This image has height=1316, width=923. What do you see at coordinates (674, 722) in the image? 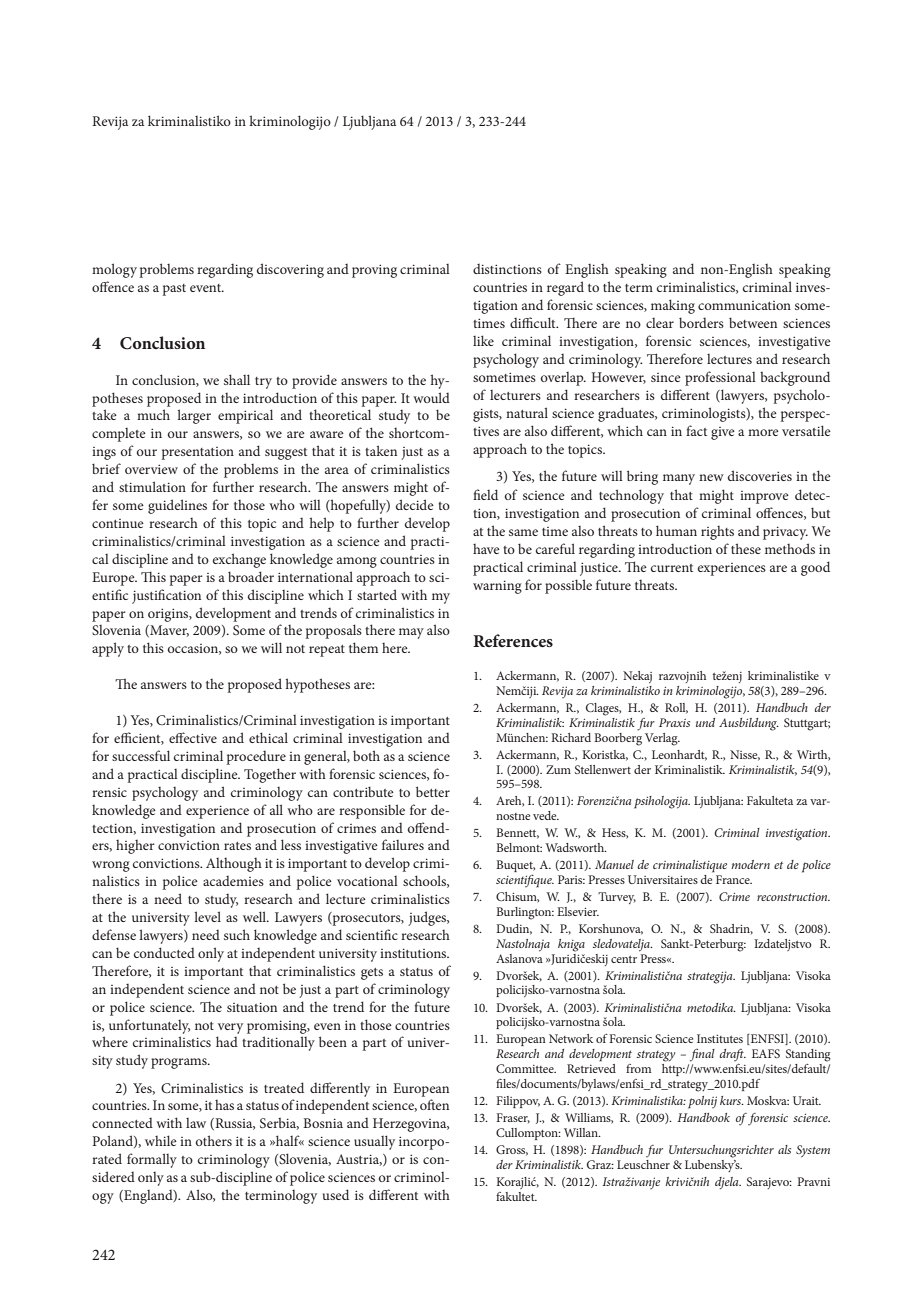
I see `Praxis` at bounding box center [674, 722].
